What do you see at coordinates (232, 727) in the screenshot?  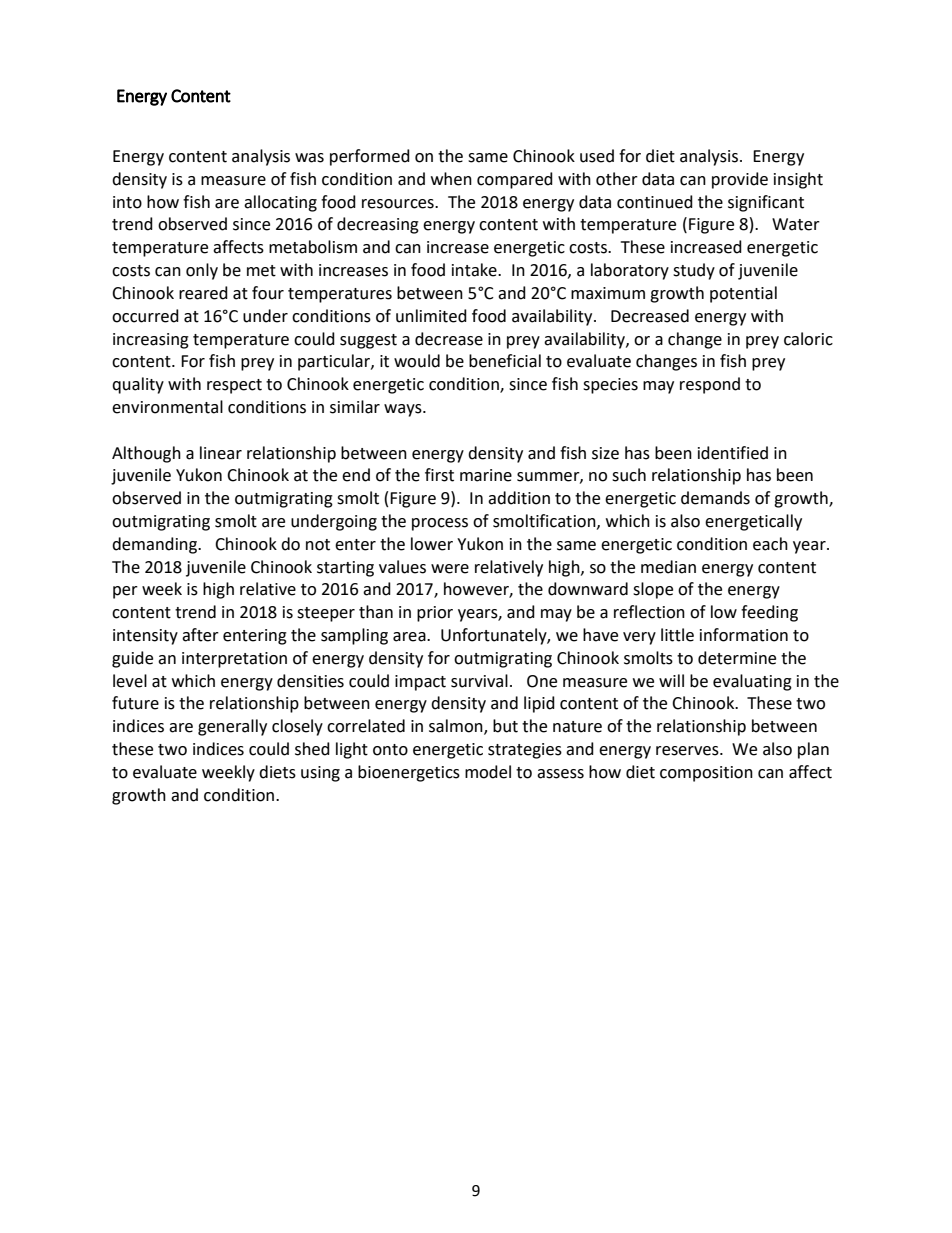 I see `generally` at bounding box center [232, 727].
